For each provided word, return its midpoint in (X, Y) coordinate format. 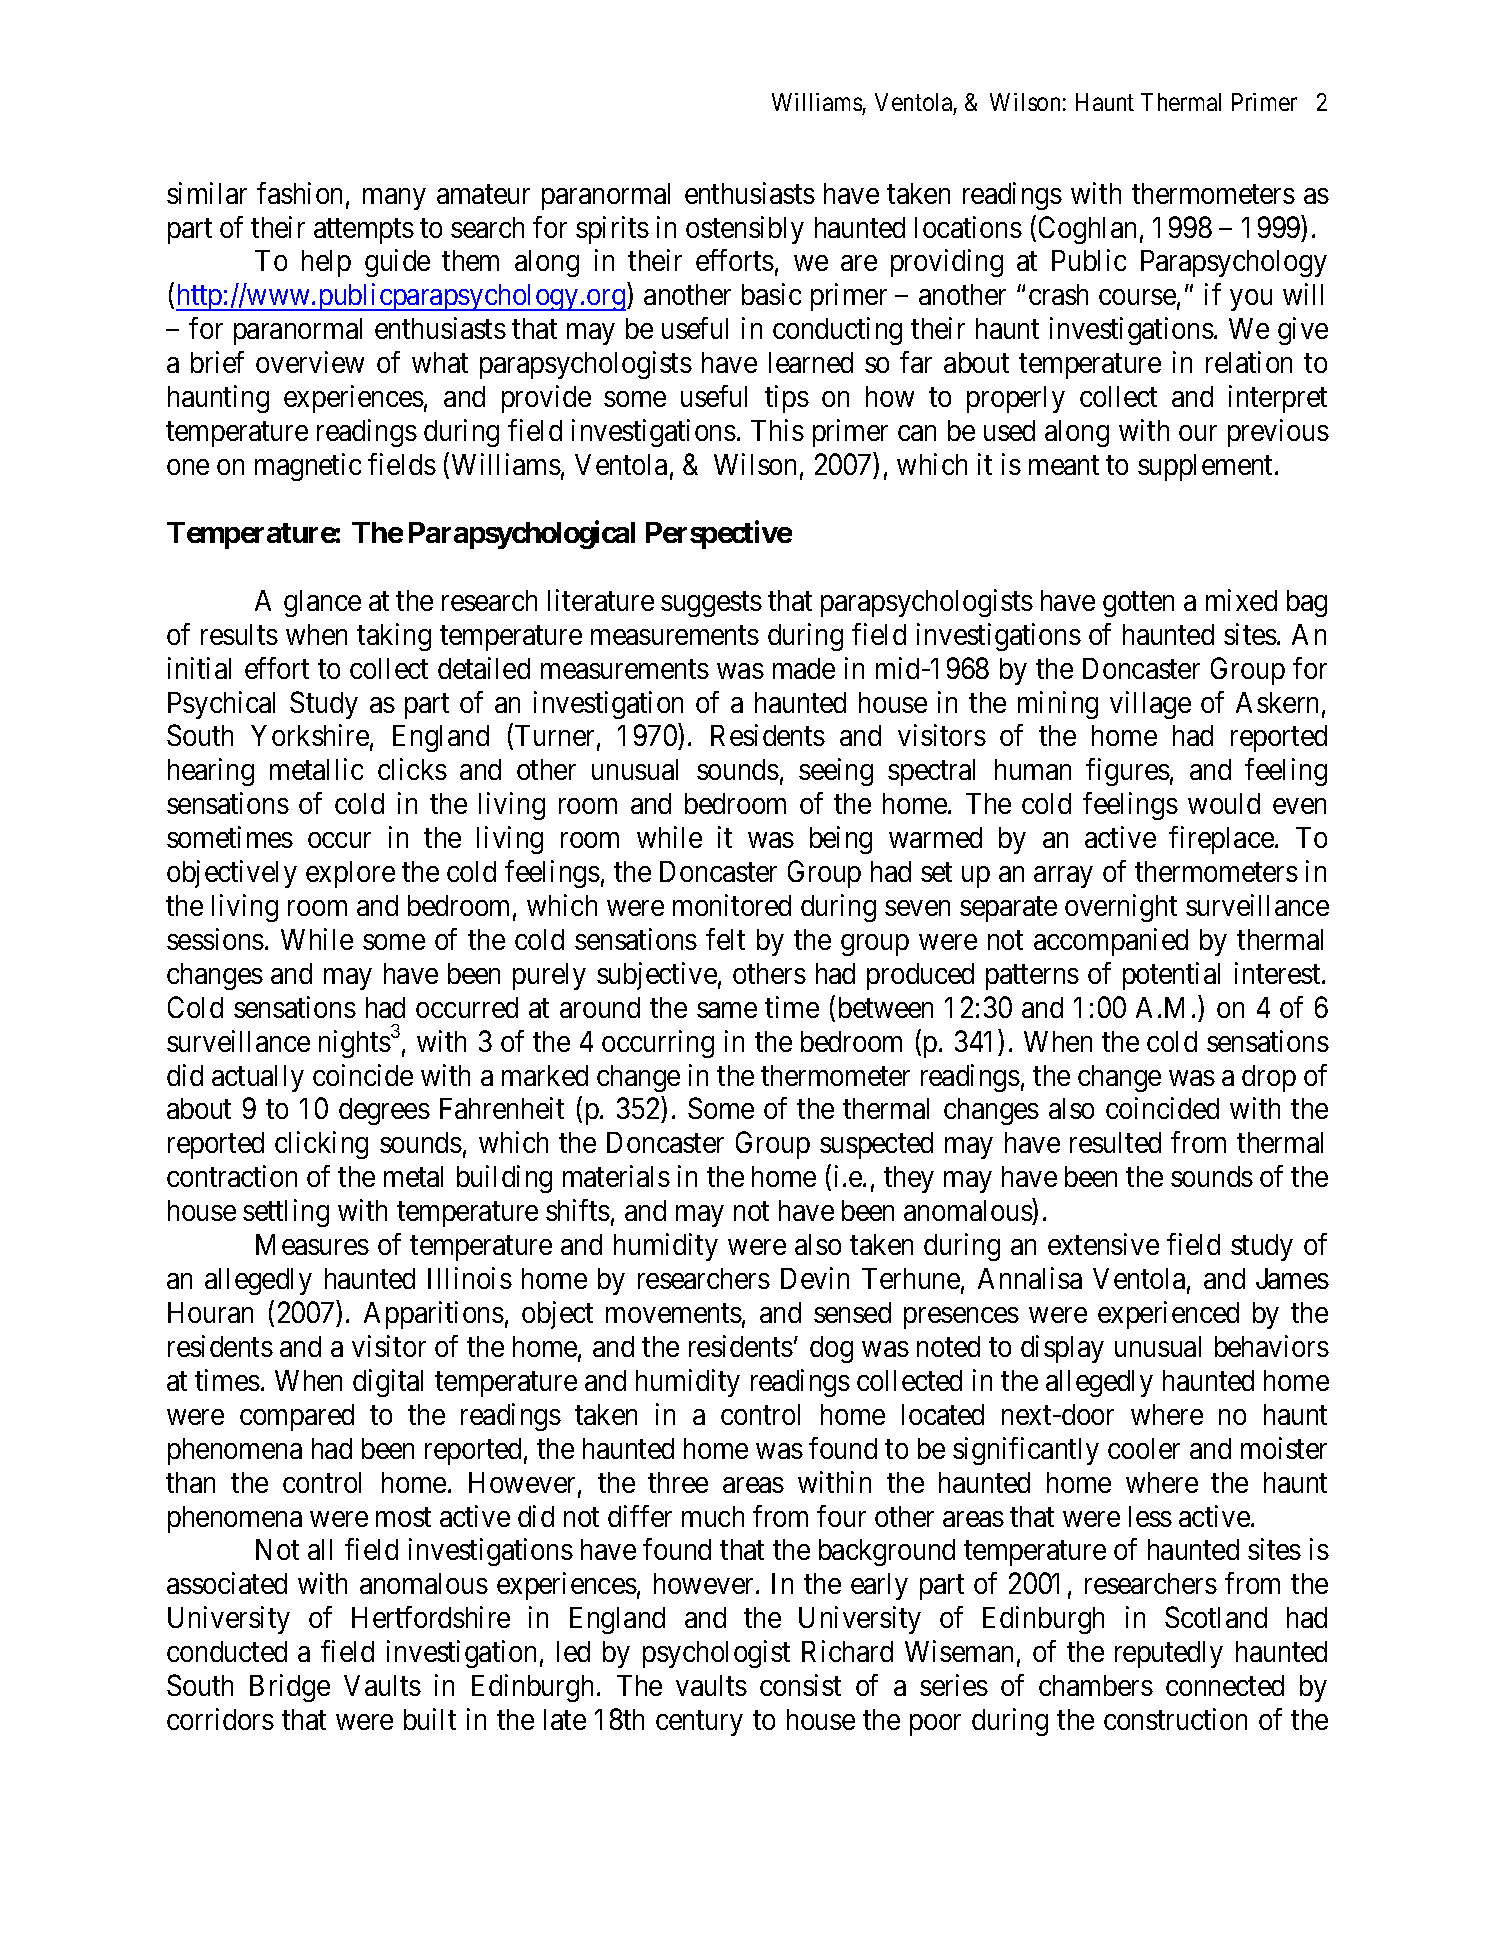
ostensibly (745, 230)
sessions (215, 939)
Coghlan (1087, 230)
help (326, 263)
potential (1171, 976)
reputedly (1169, 1654)
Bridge (290, 1688)
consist (800, 1685)
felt (725, 939)
